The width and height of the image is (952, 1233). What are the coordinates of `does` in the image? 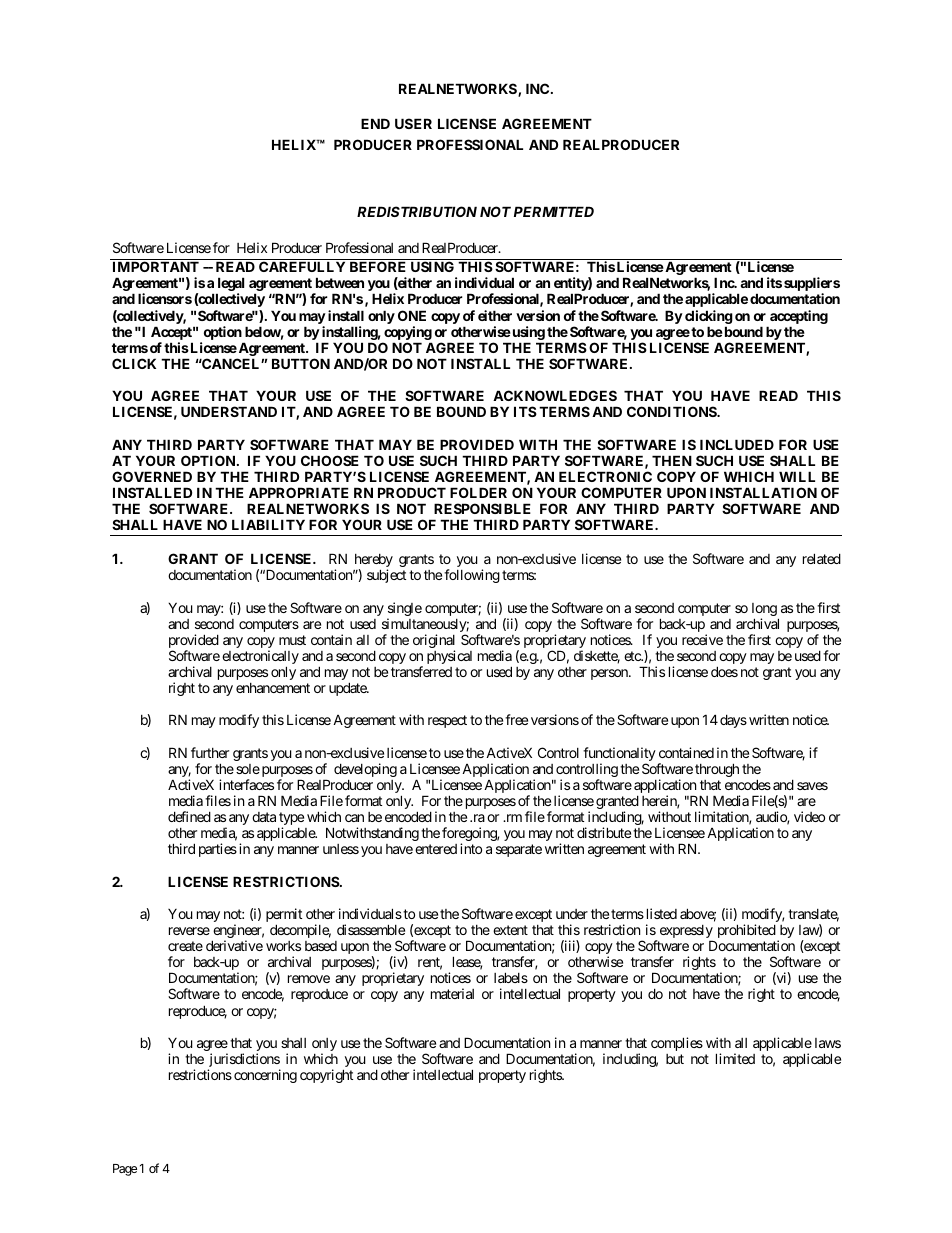 It's located at (724, 671).
